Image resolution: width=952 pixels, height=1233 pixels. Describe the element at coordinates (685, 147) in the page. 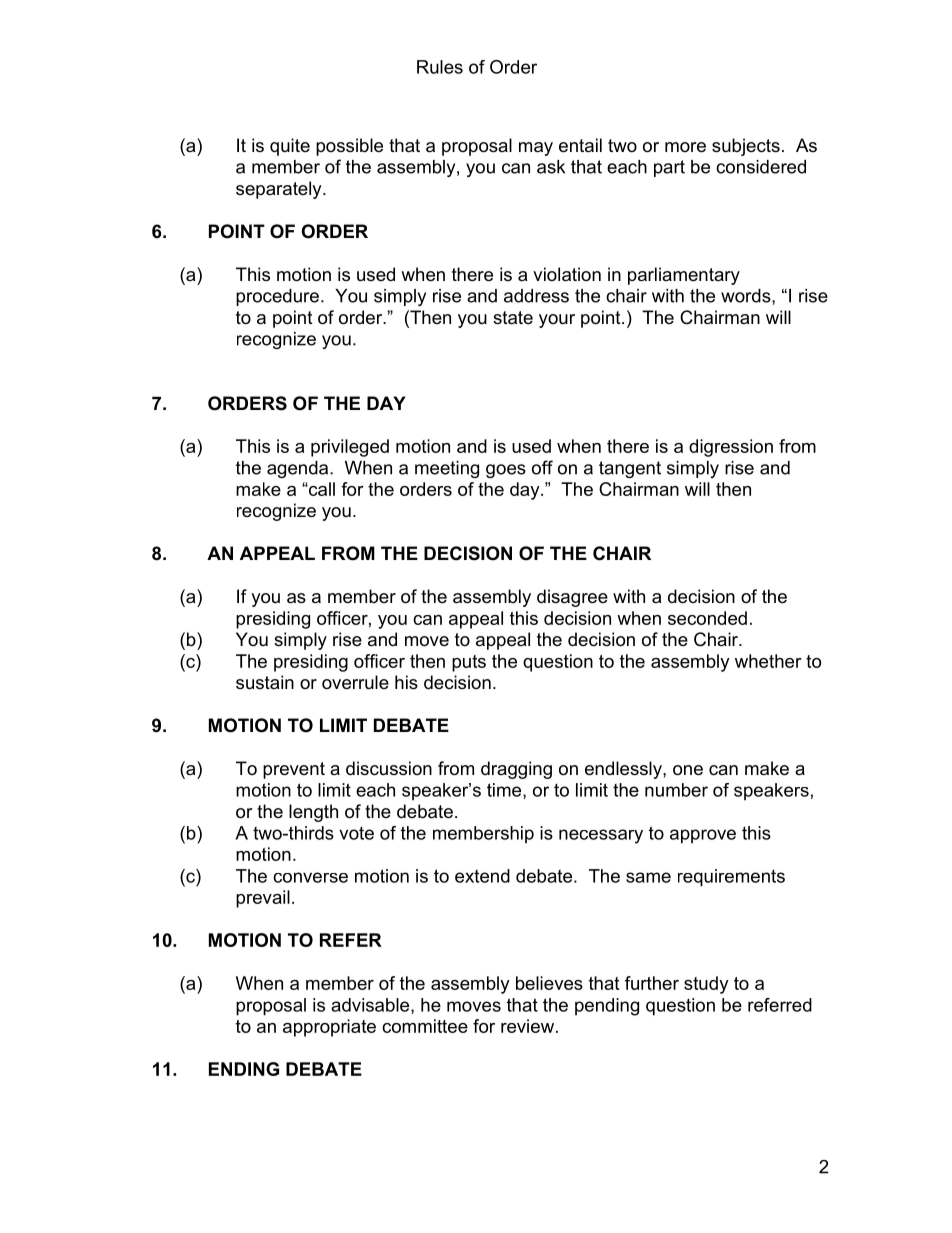

I see `more` at that location.
